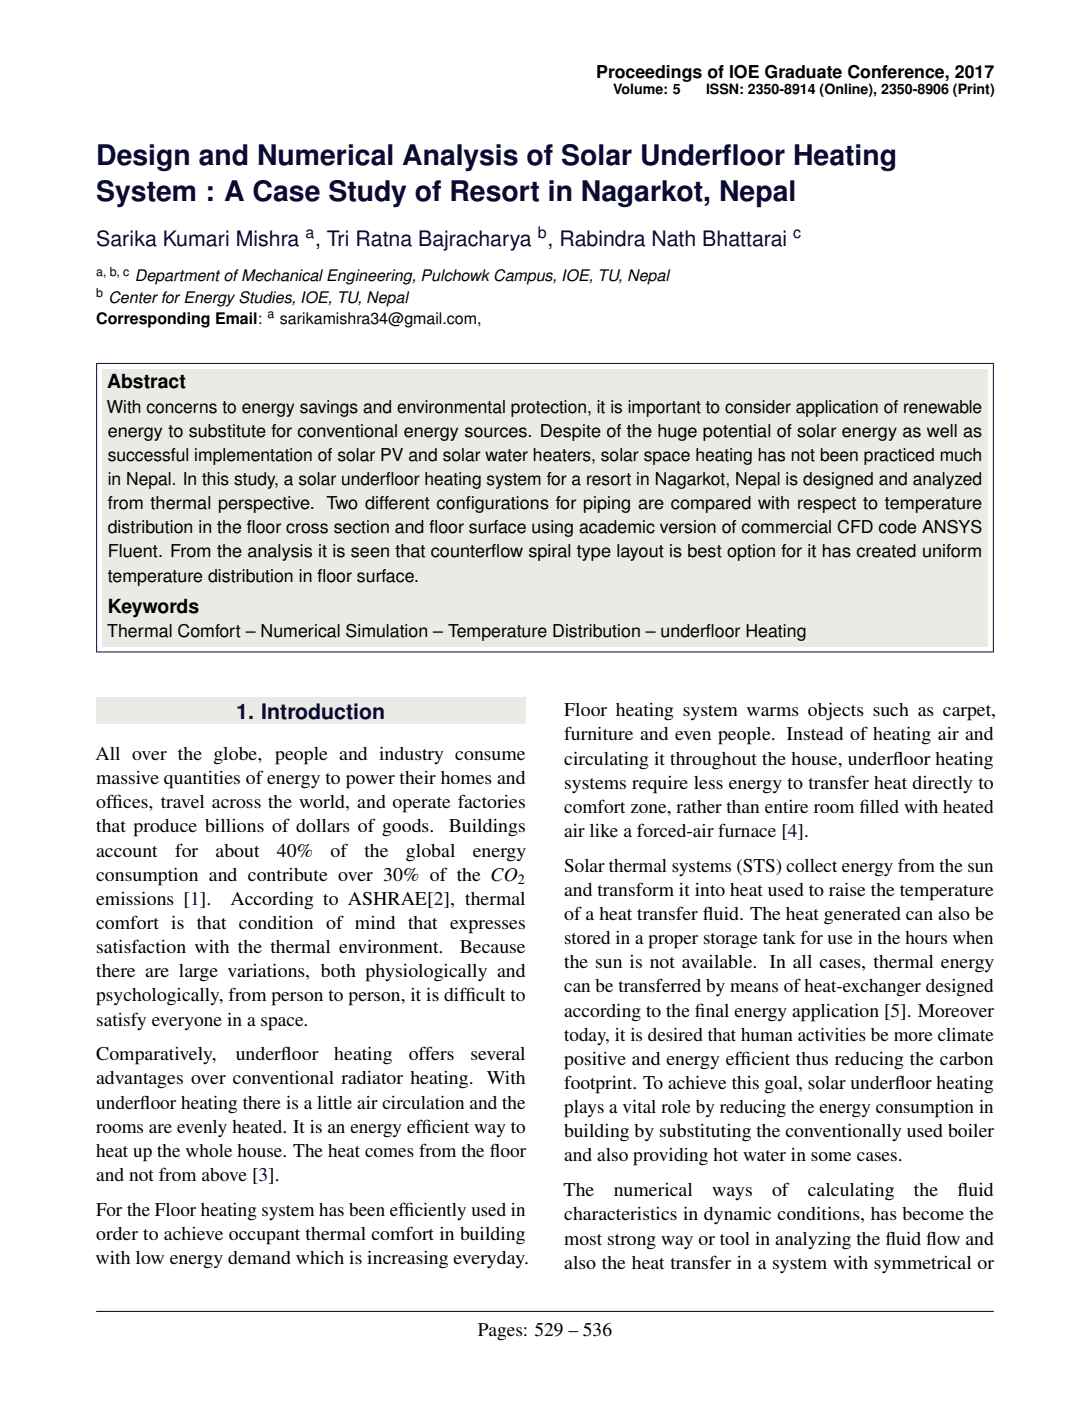  I want to click on calculating, so click(851, 1192).
